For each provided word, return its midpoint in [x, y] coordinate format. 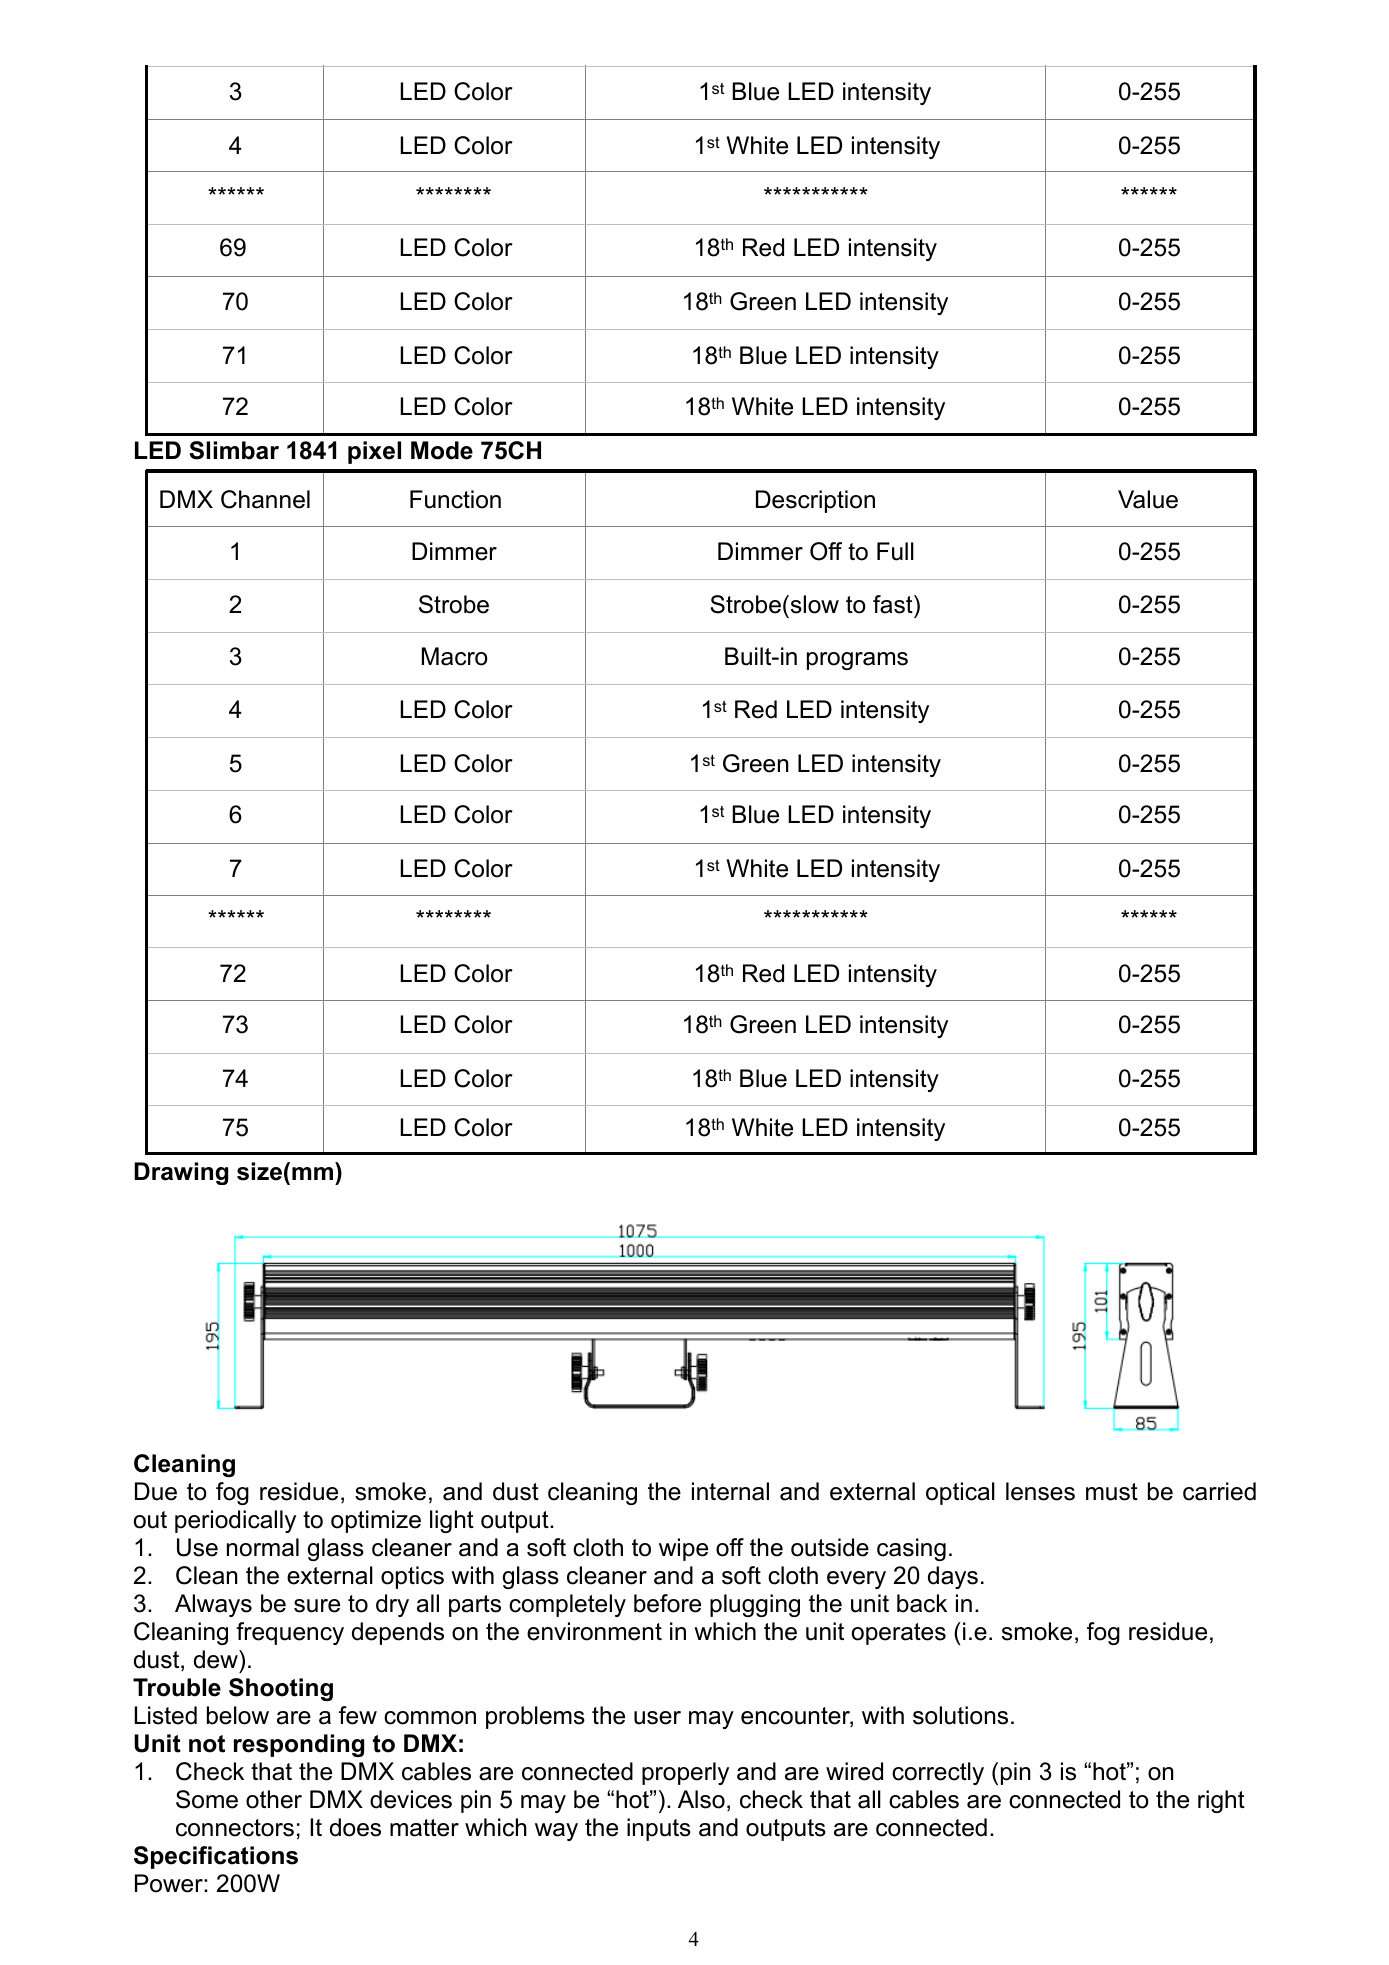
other [274, 1799]
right [1221, 1801]
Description [815, 501]
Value [1148, 499]
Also [701, 1799]
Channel [265, 499]
